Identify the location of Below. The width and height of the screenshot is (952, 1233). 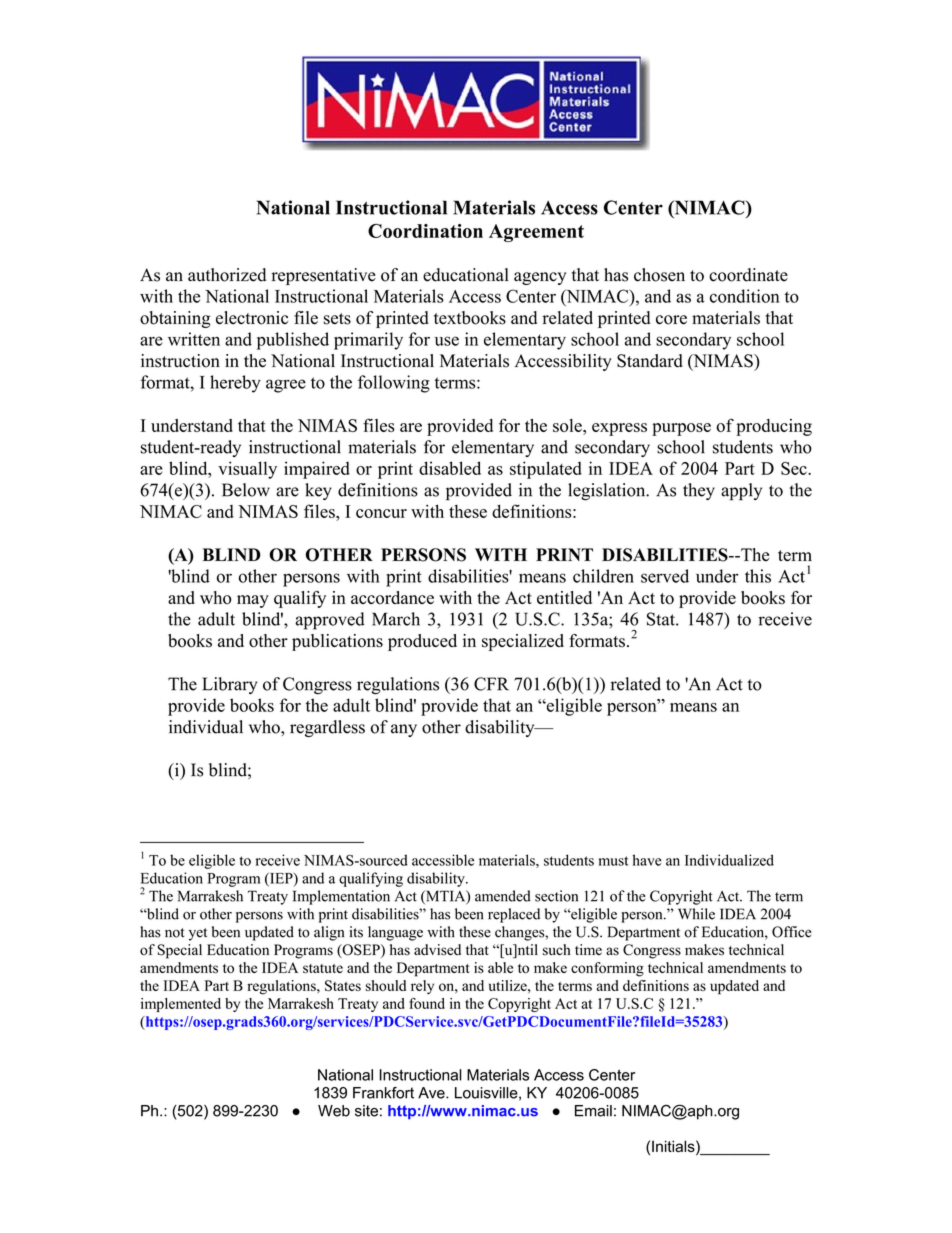
(246, 490).
